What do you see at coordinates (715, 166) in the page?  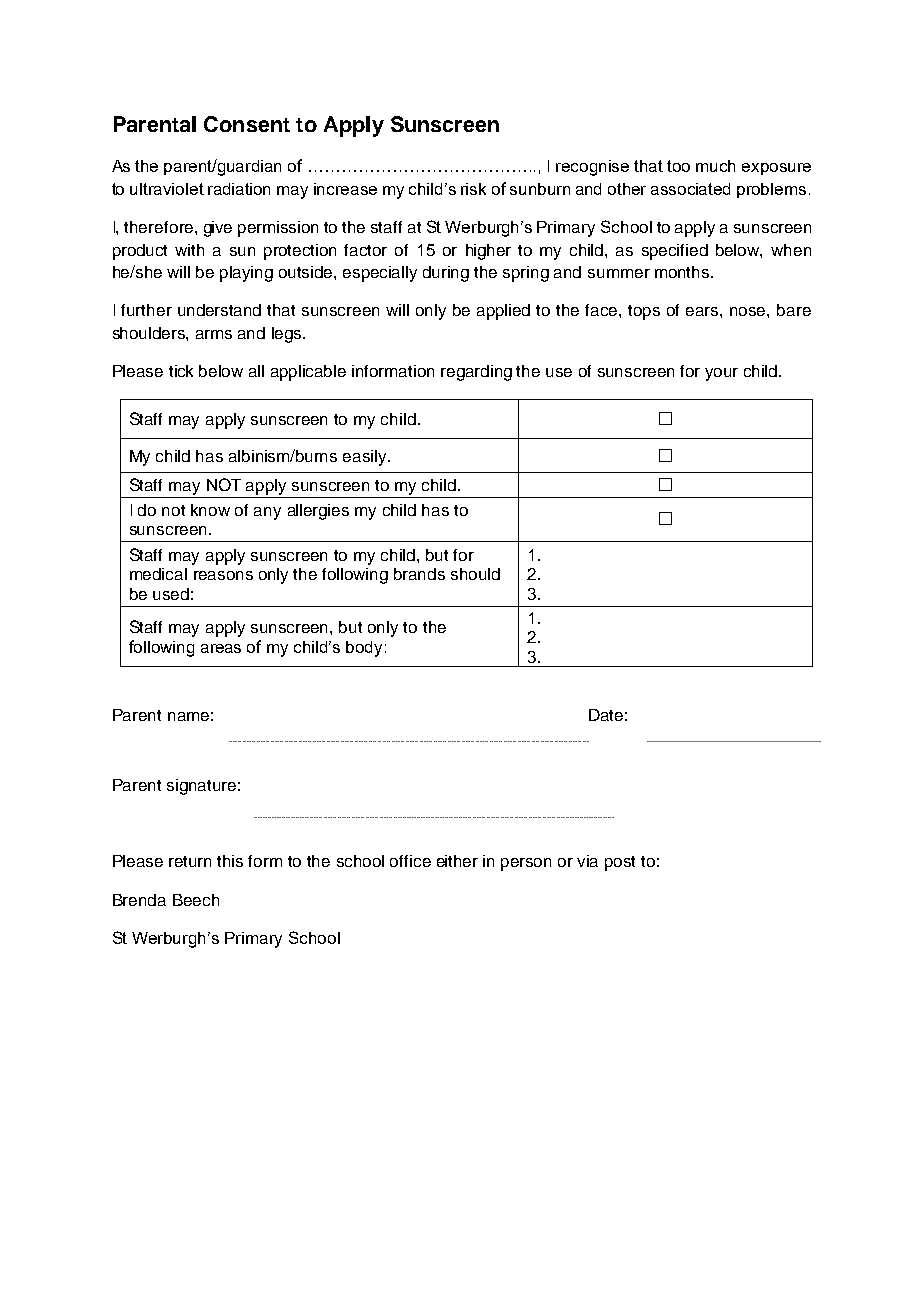 I see `much` at bounding box center [715, 166].
